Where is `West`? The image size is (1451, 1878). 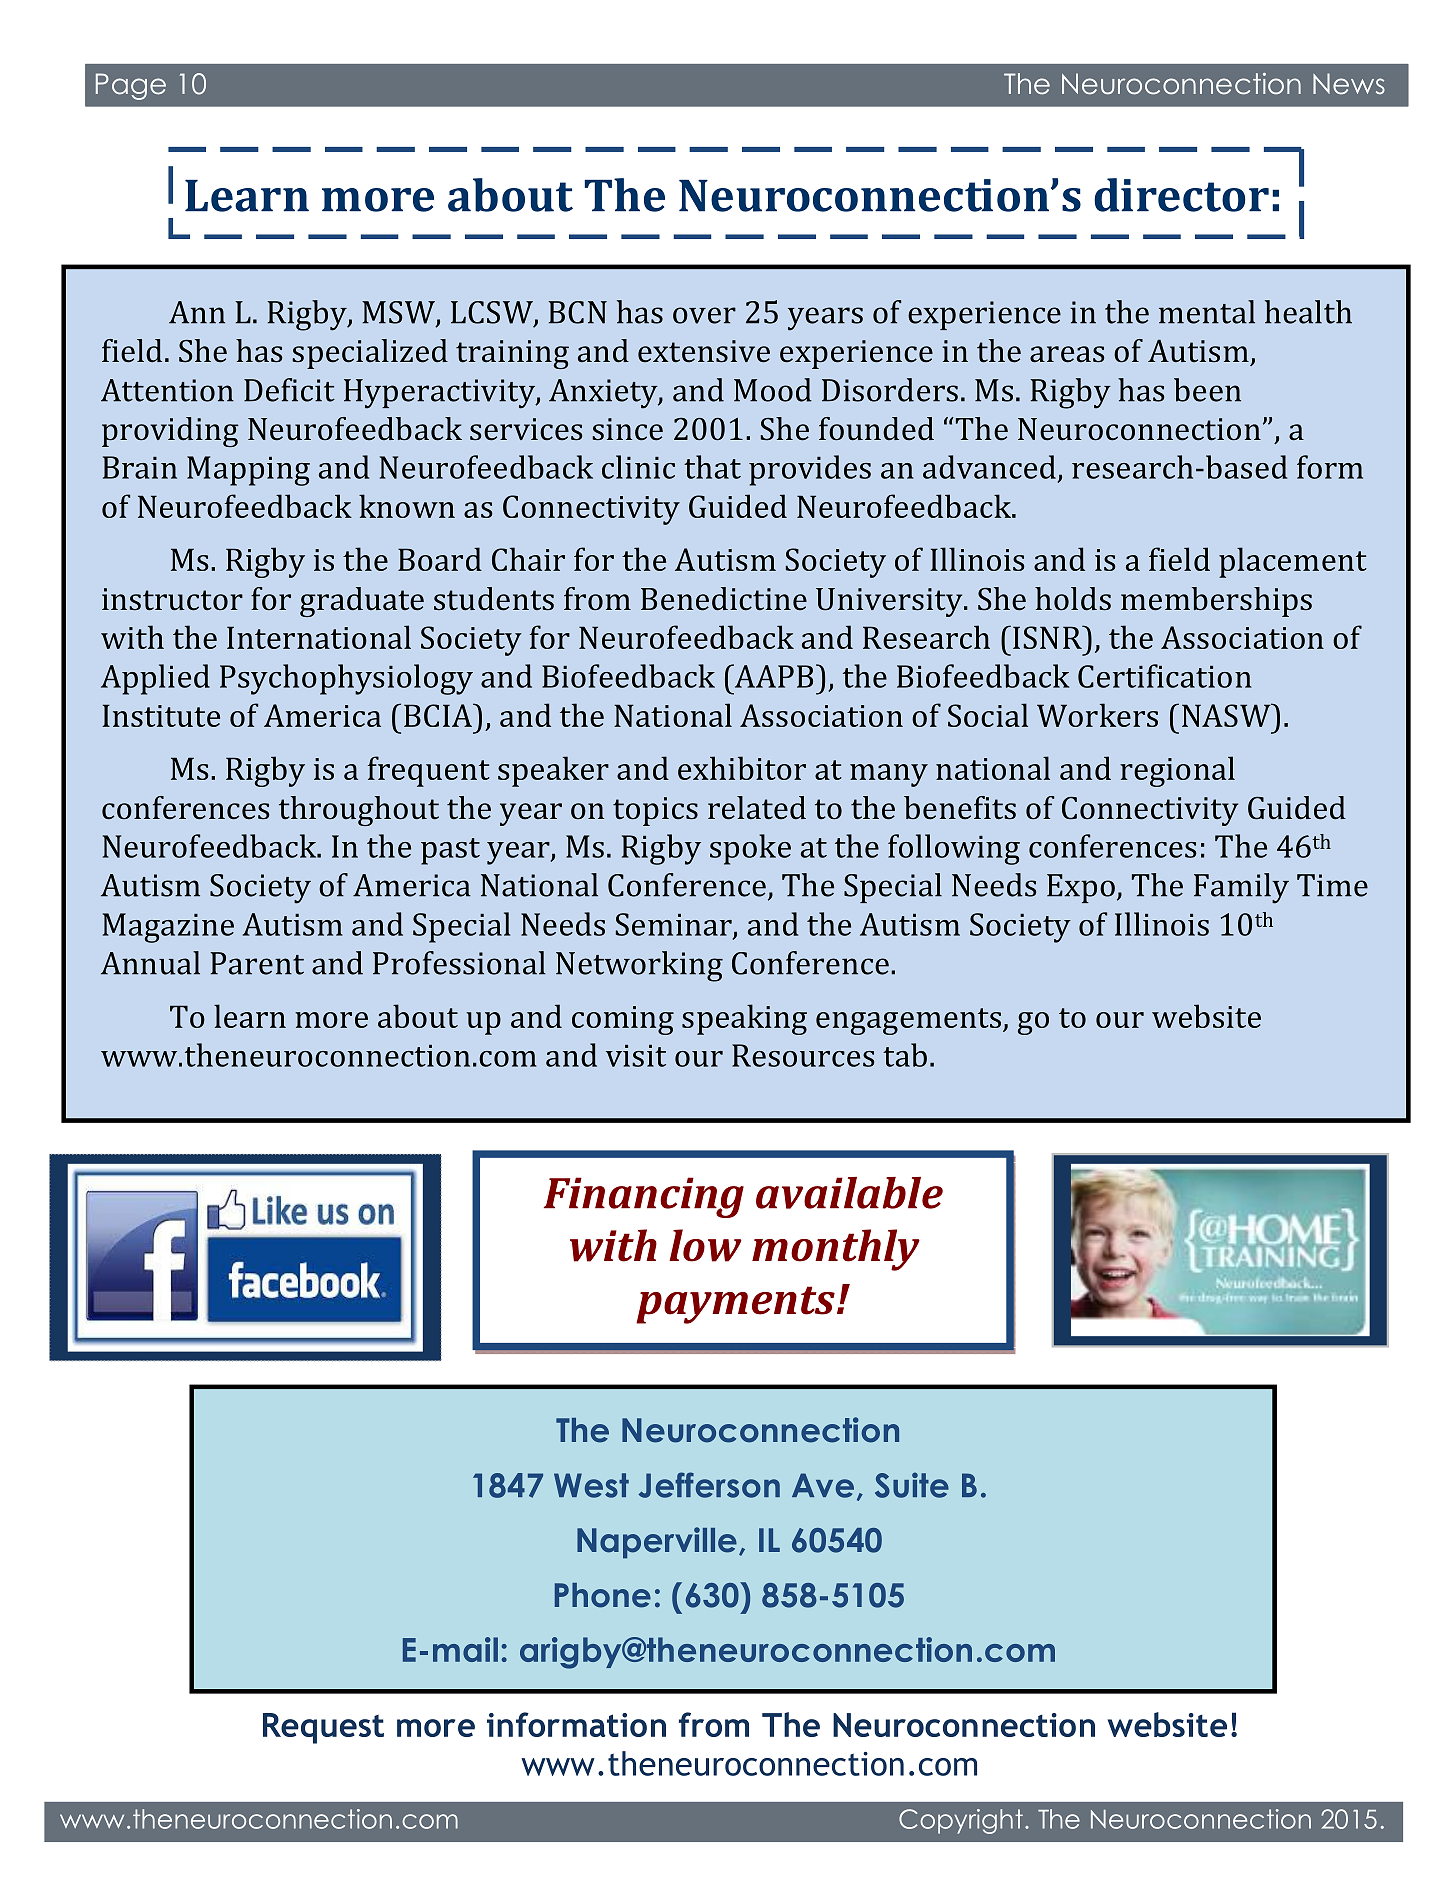 West is located at coordinates (591, 1485).
